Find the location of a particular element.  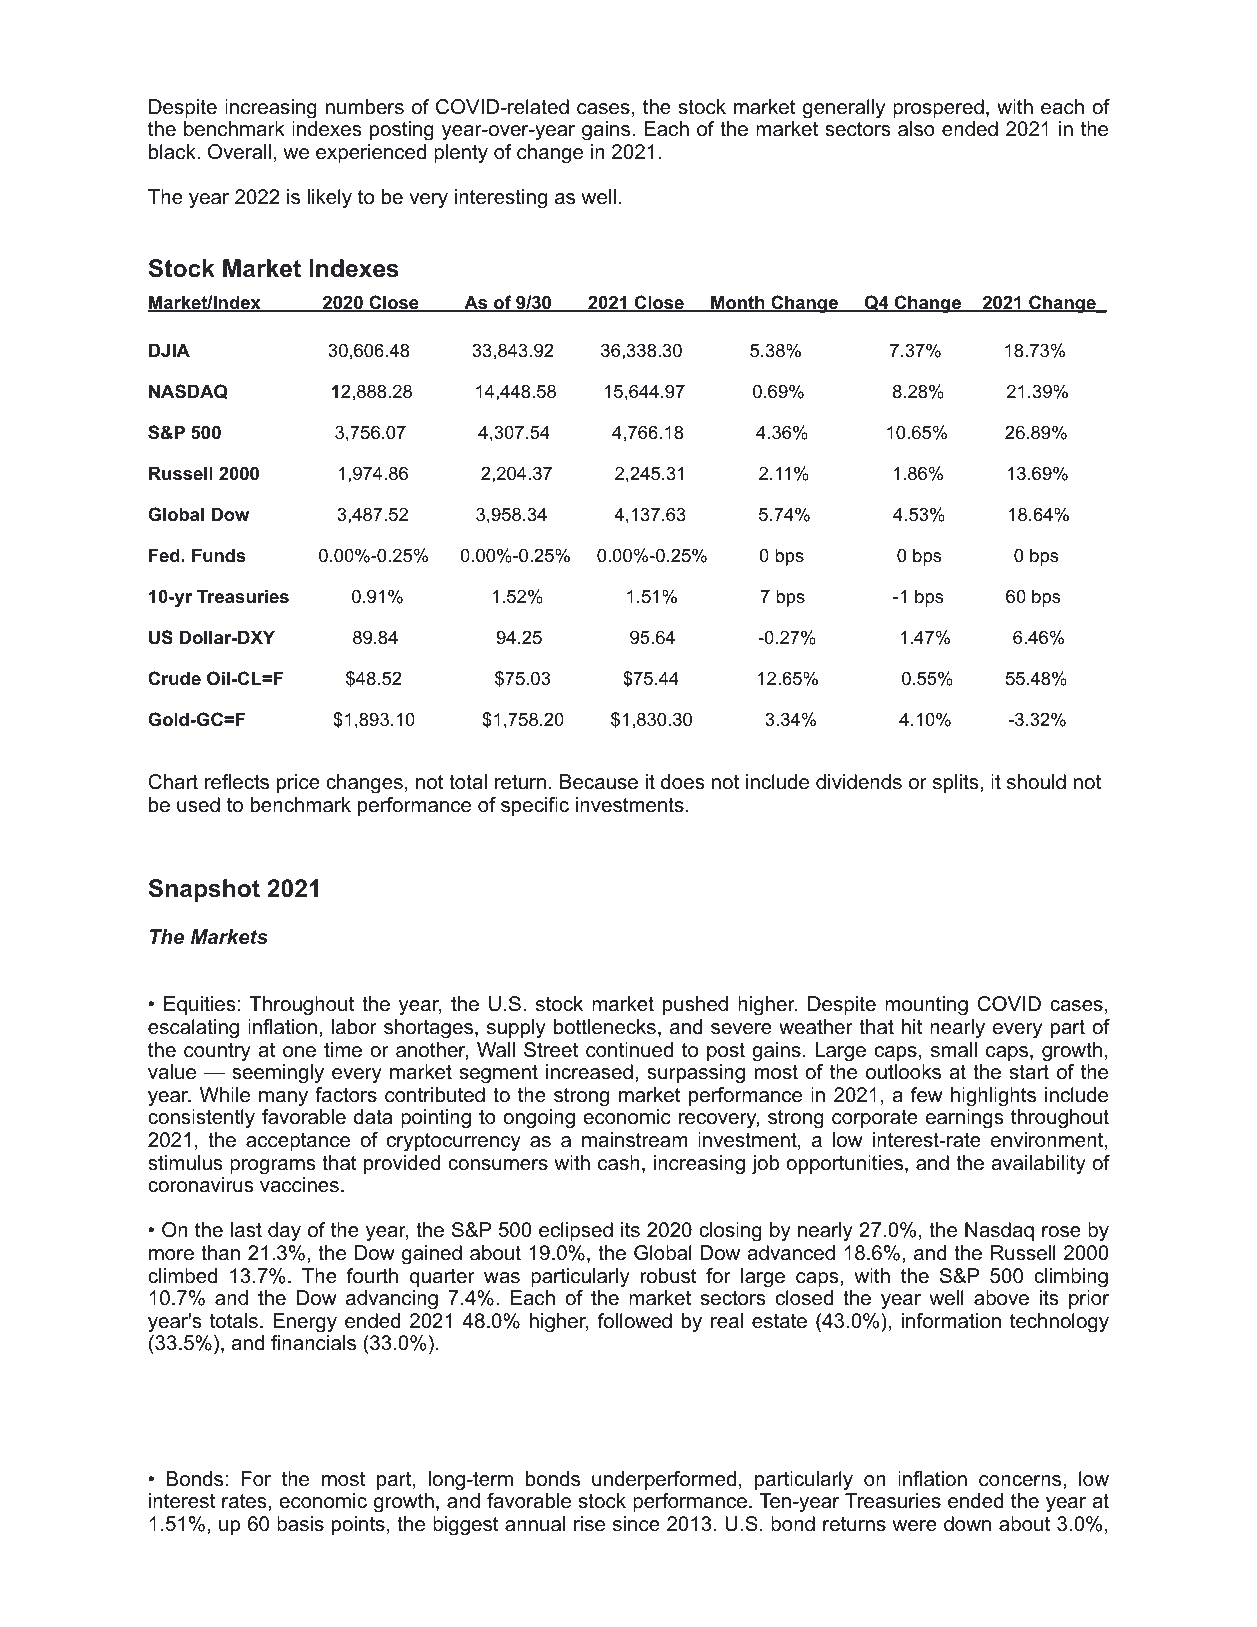

splits is located at coordinates (955, 783).
